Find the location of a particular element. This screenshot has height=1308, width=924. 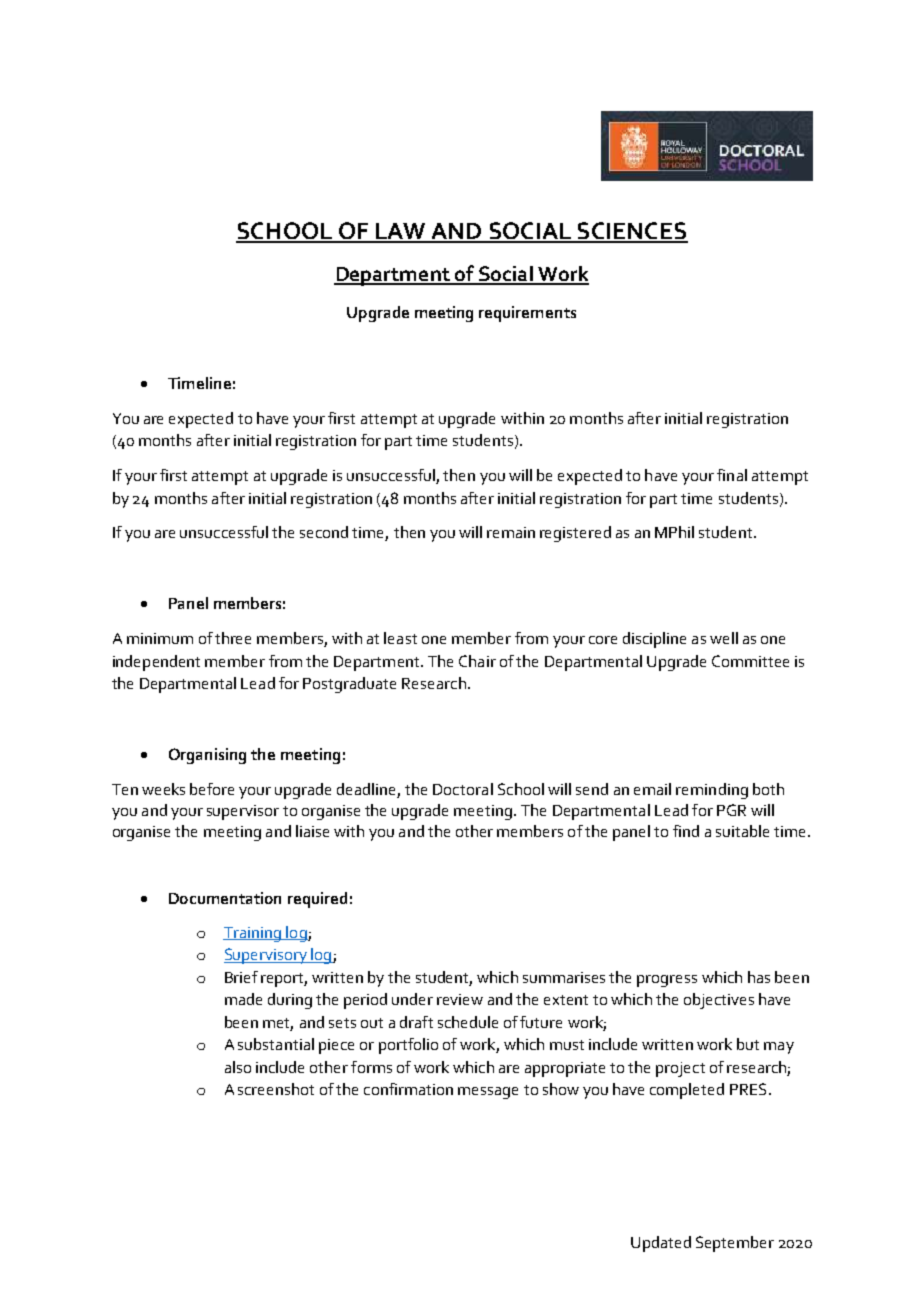

objectives is located at coordinates (719, 1001).
